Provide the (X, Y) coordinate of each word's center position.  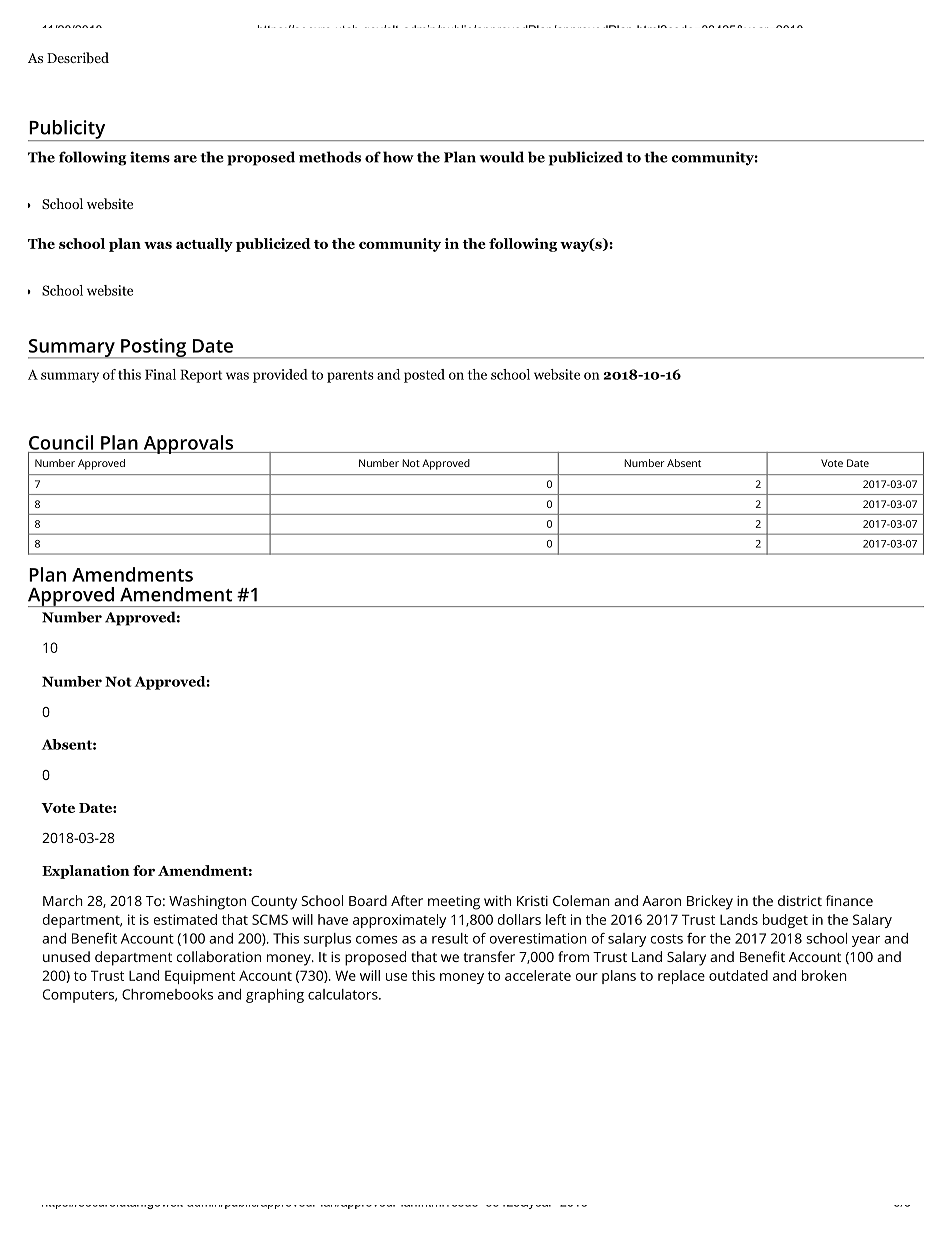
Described (78, 57)
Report (201, 376)
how (398, 157)
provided (280, 376)
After (407, 900)
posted (424, 376)
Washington (207, 902)
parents (350, 376)
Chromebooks (167, 994)
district (800, 900)
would (502, 157)
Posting (153, 348)
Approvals (188, 444)
